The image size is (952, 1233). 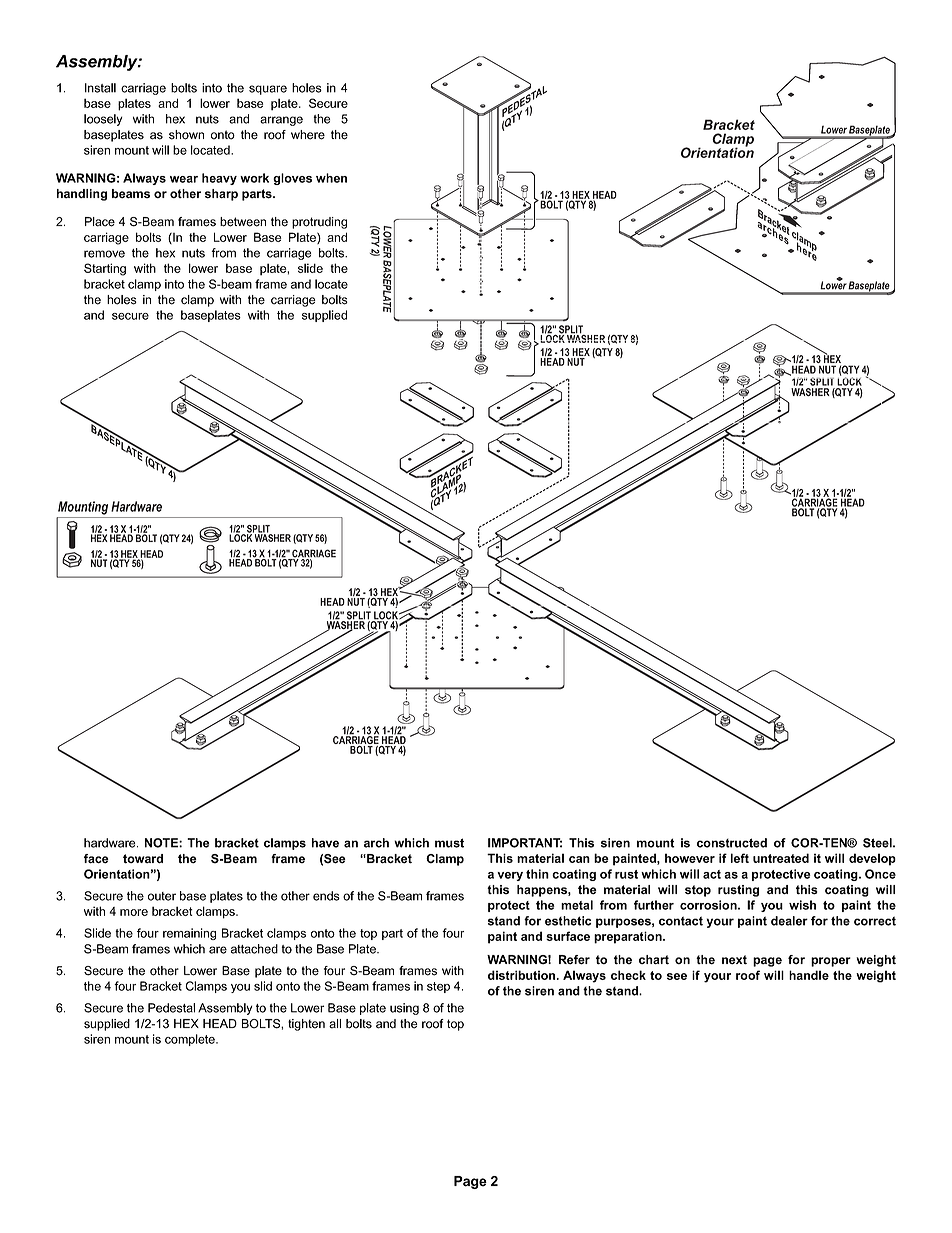 What do you see at coordinates (331, 178) in the screenshot?
I see `when` at bounding box center [331, 178].
